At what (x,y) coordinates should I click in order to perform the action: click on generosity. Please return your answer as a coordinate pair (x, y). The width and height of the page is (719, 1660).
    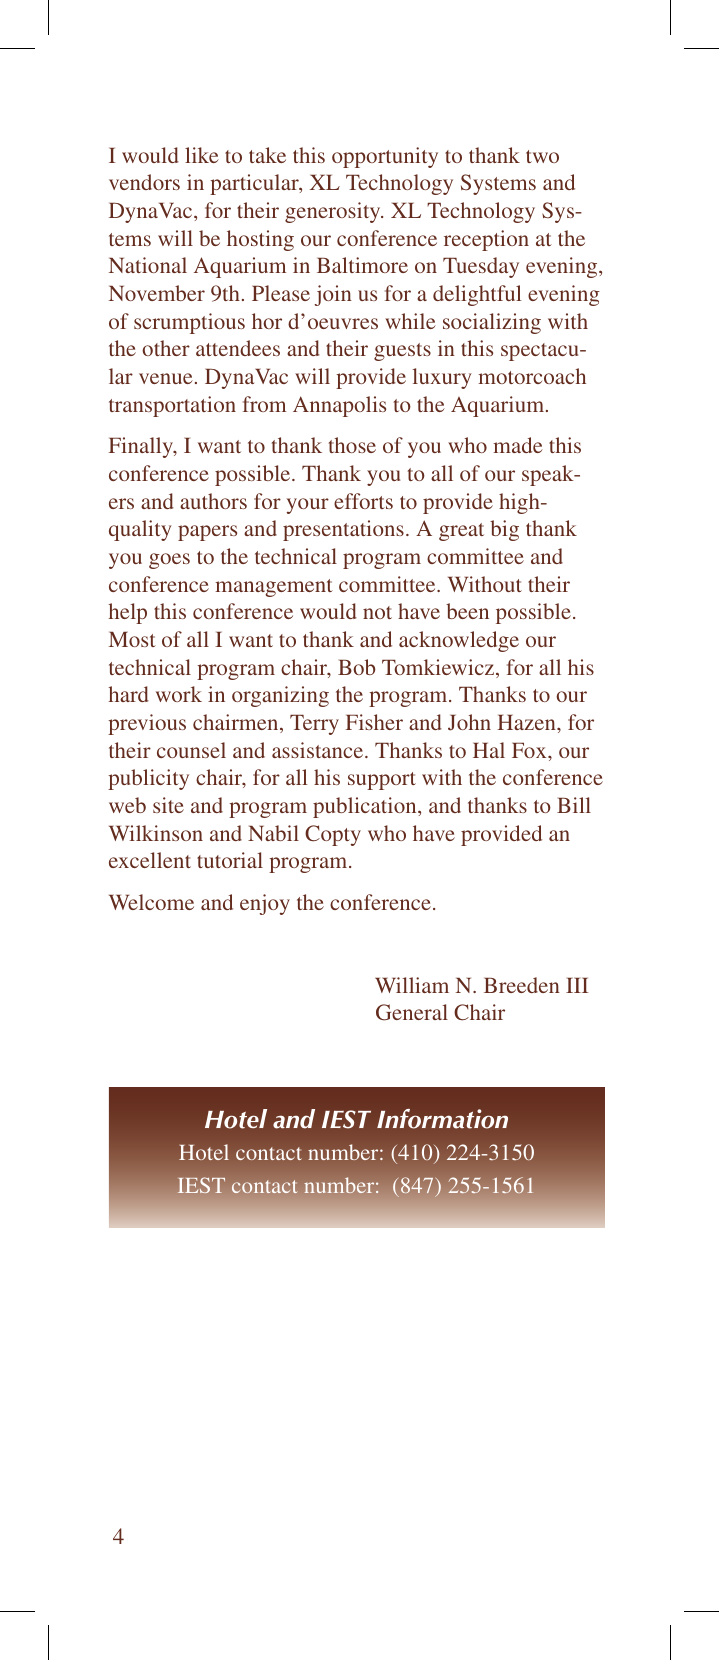
    Looking at the image, I should click on (334, 212).
